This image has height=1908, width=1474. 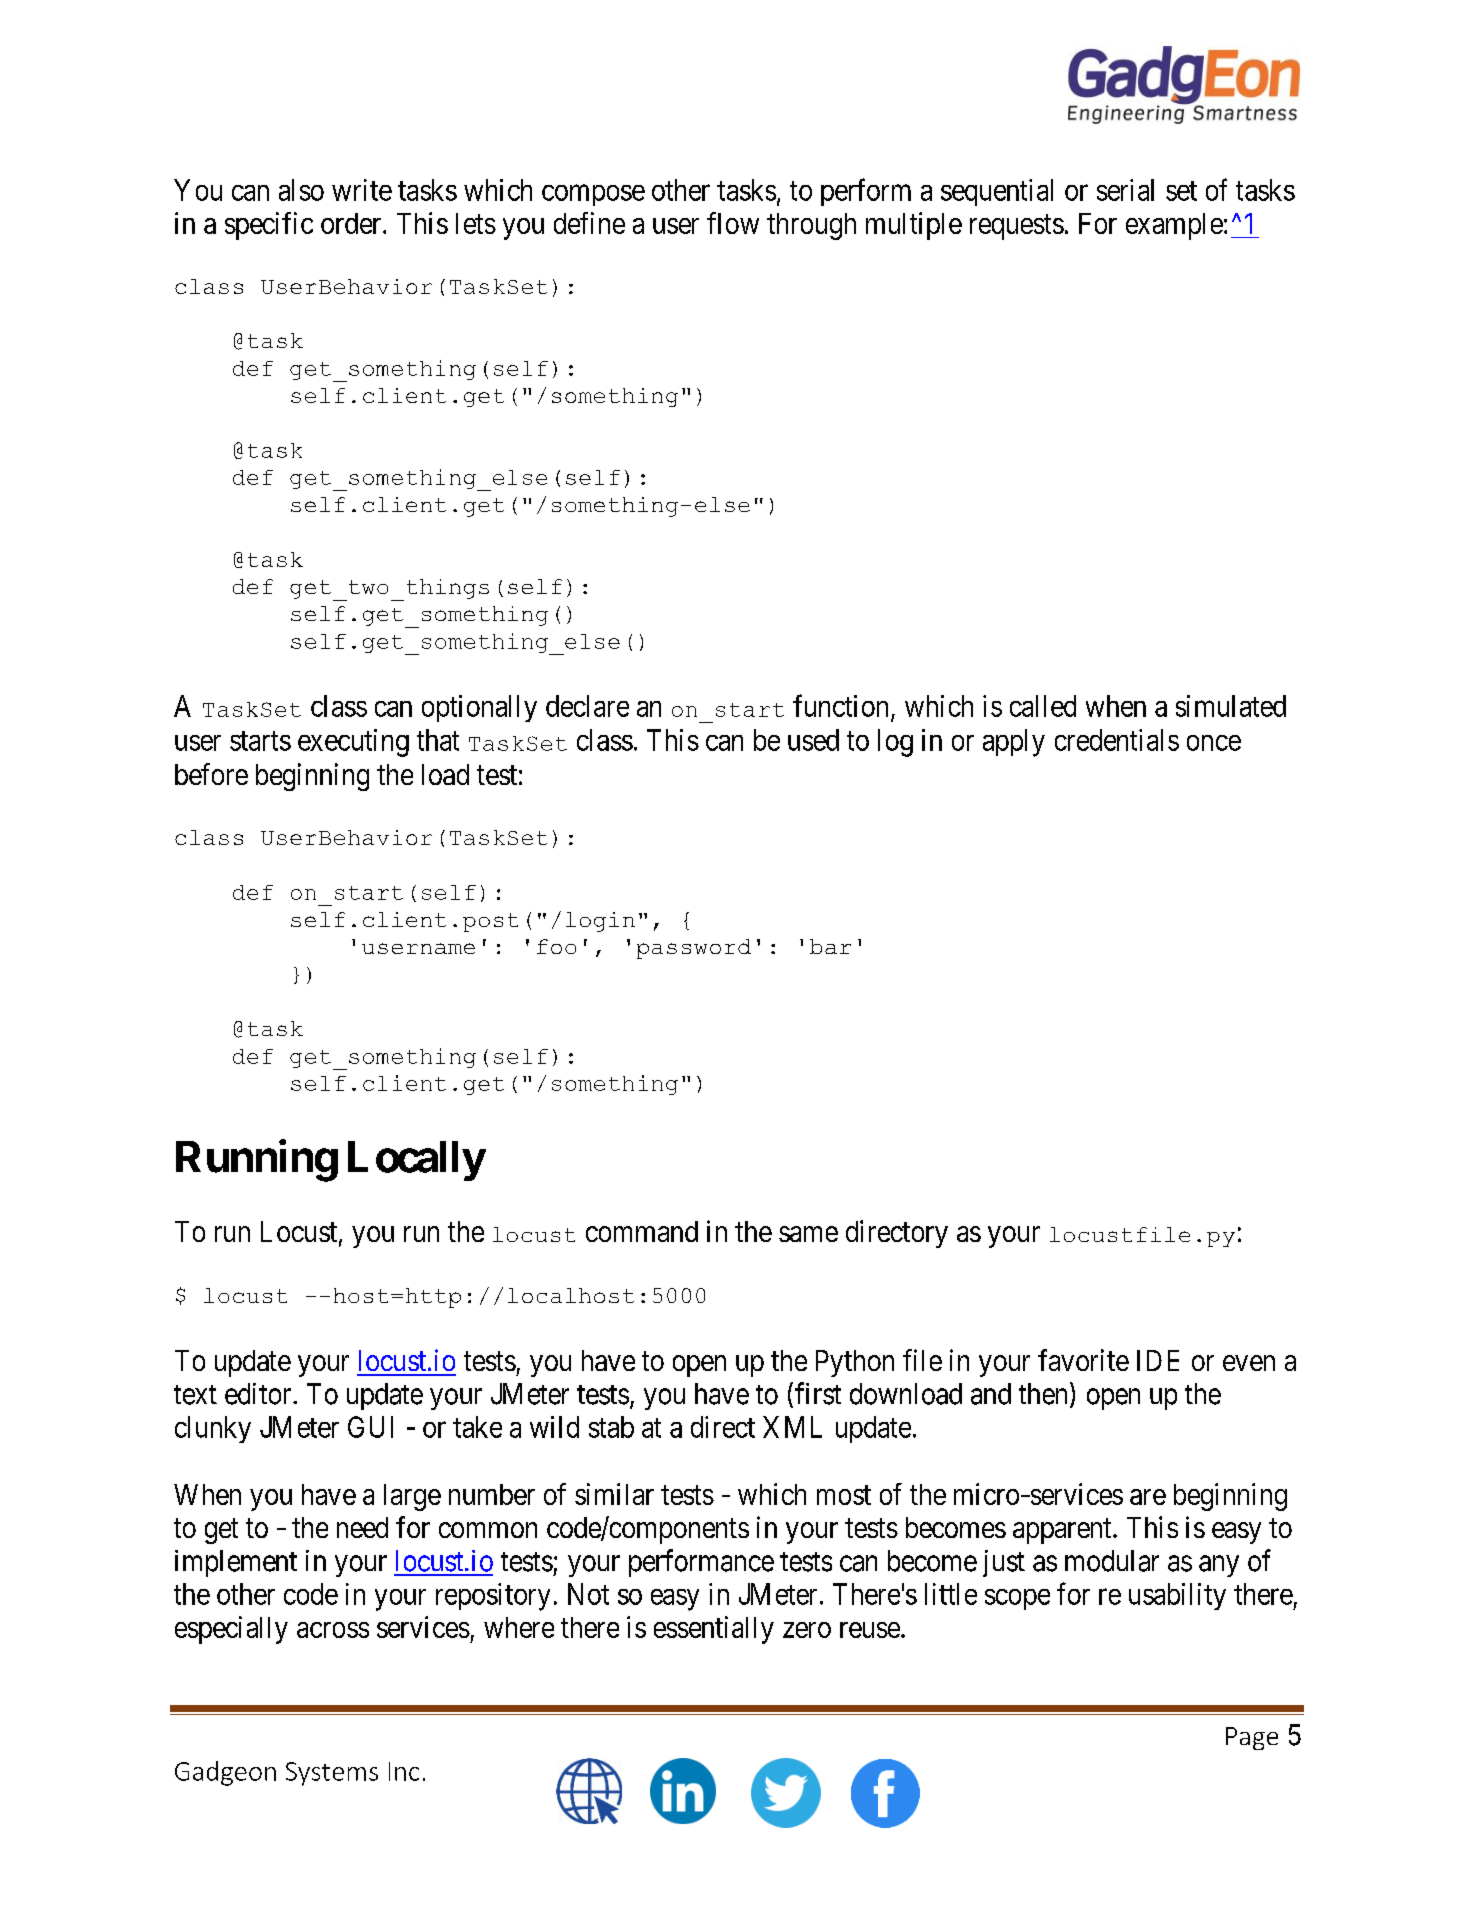 I want to click on serial, so click(x=1125, y=190).
